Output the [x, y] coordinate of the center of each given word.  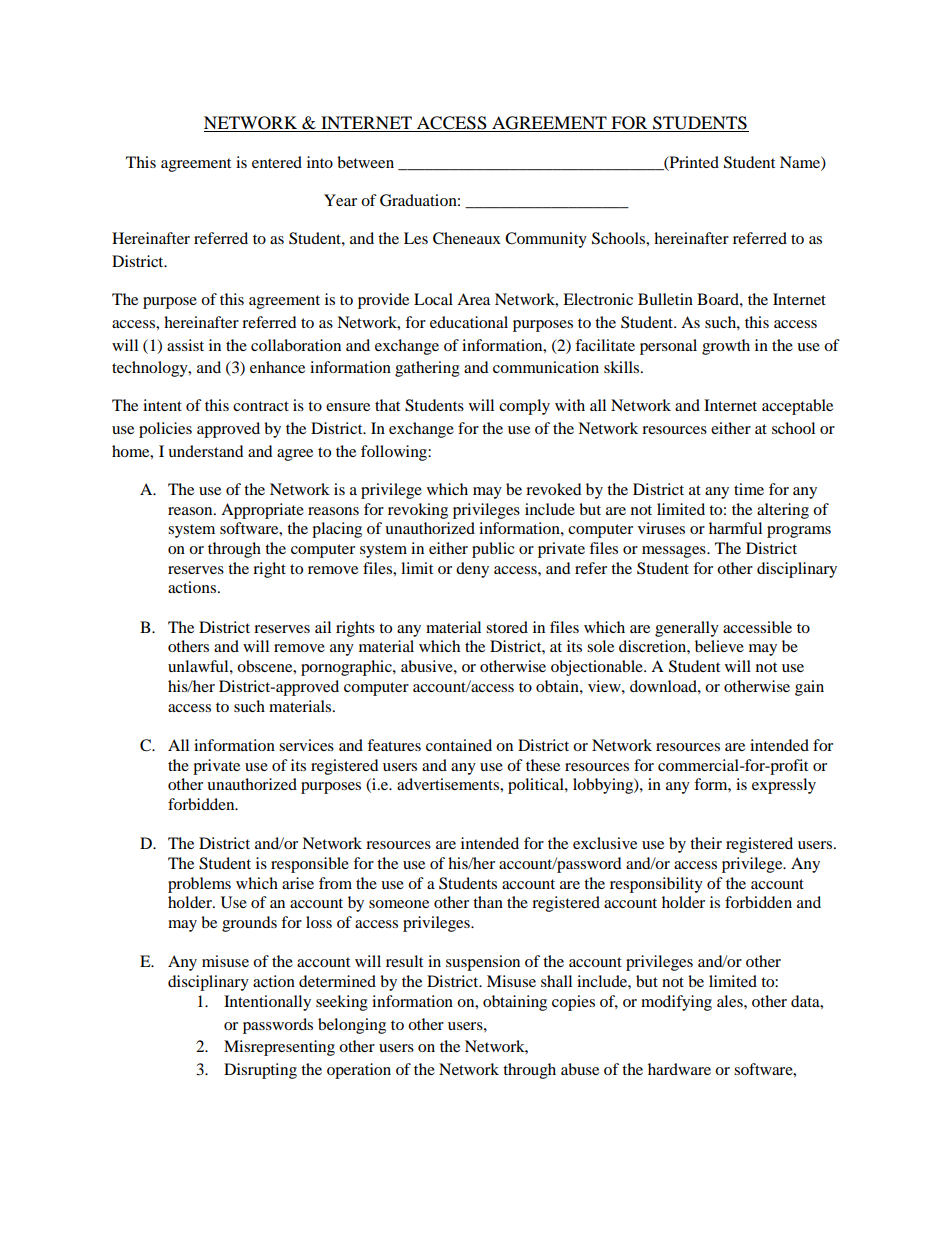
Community [546, 240]
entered [277, 162]
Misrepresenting [279, 1048]
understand [206, 451]
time [749, 489]
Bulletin [665, 299]
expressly [784, 786]
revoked [554, 489]
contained [459, 745]
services [306, 745]
